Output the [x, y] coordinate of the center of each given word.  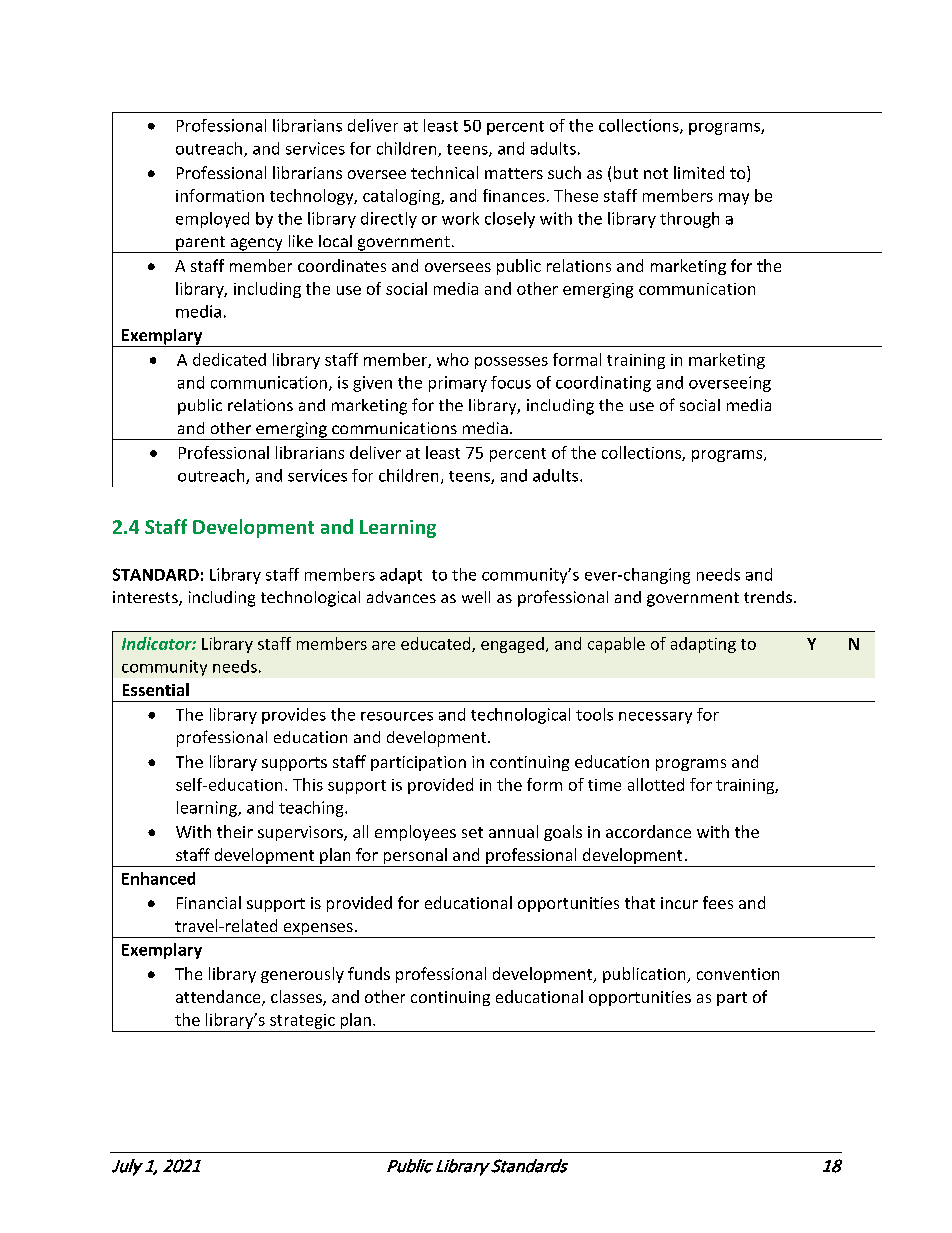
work [460, 218]
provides [294, 716]
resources [397, 716]
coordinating [603, 384]
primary [458, 384]
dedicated [229, 359]
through [689, 220]
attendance [219, 998]
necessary [655, 718]
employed [212, 220]
